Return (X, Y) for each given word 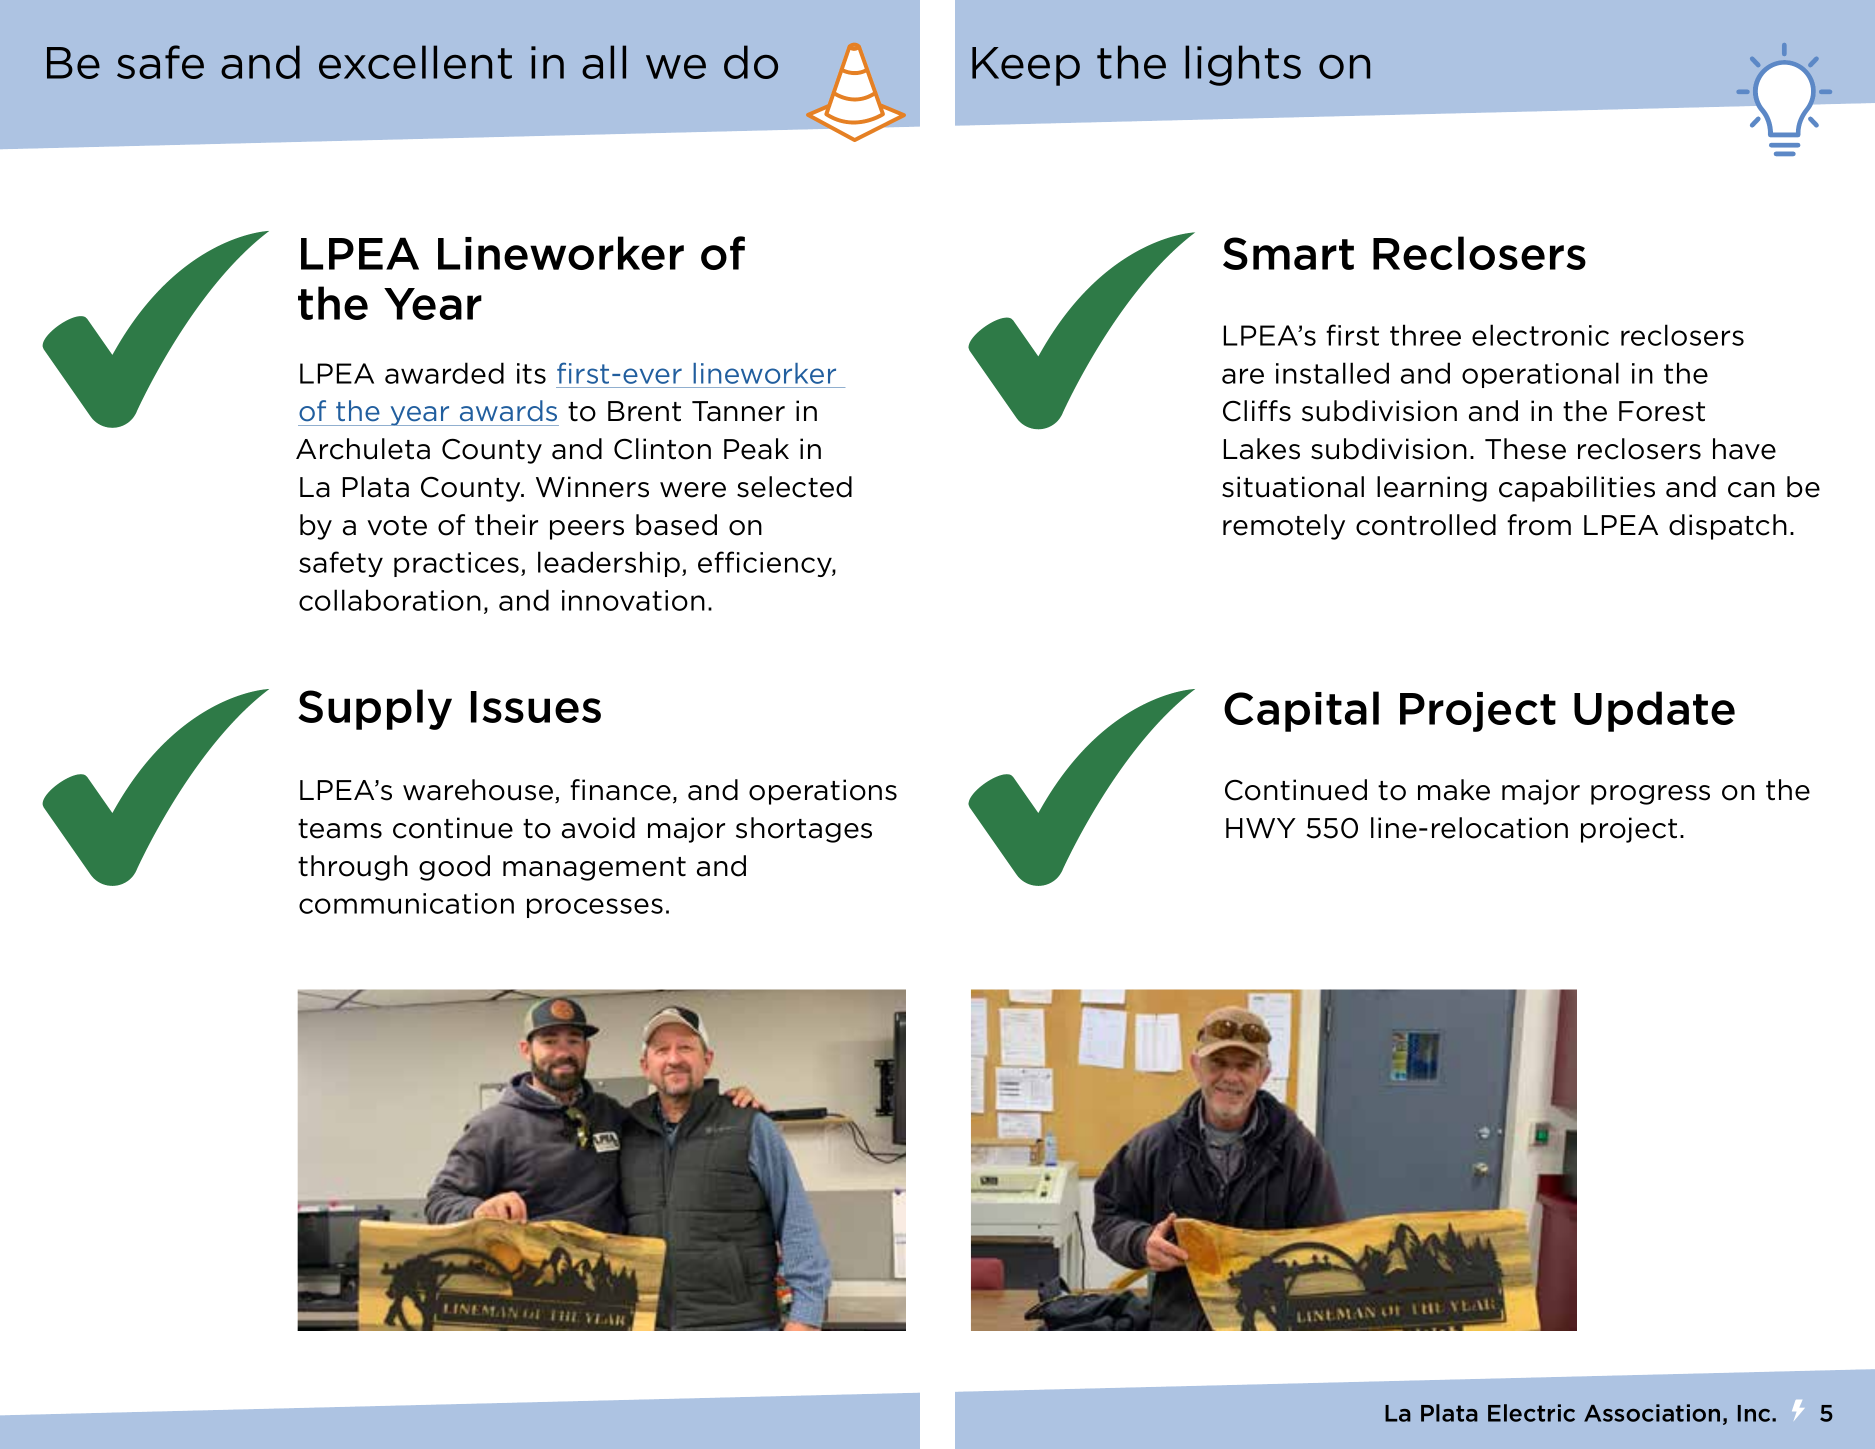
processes (595, 908)
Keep (1026, 66)
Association (1652, 1413)
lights (1243, 65)
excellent (415, 62)
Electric (1531, 1413)
